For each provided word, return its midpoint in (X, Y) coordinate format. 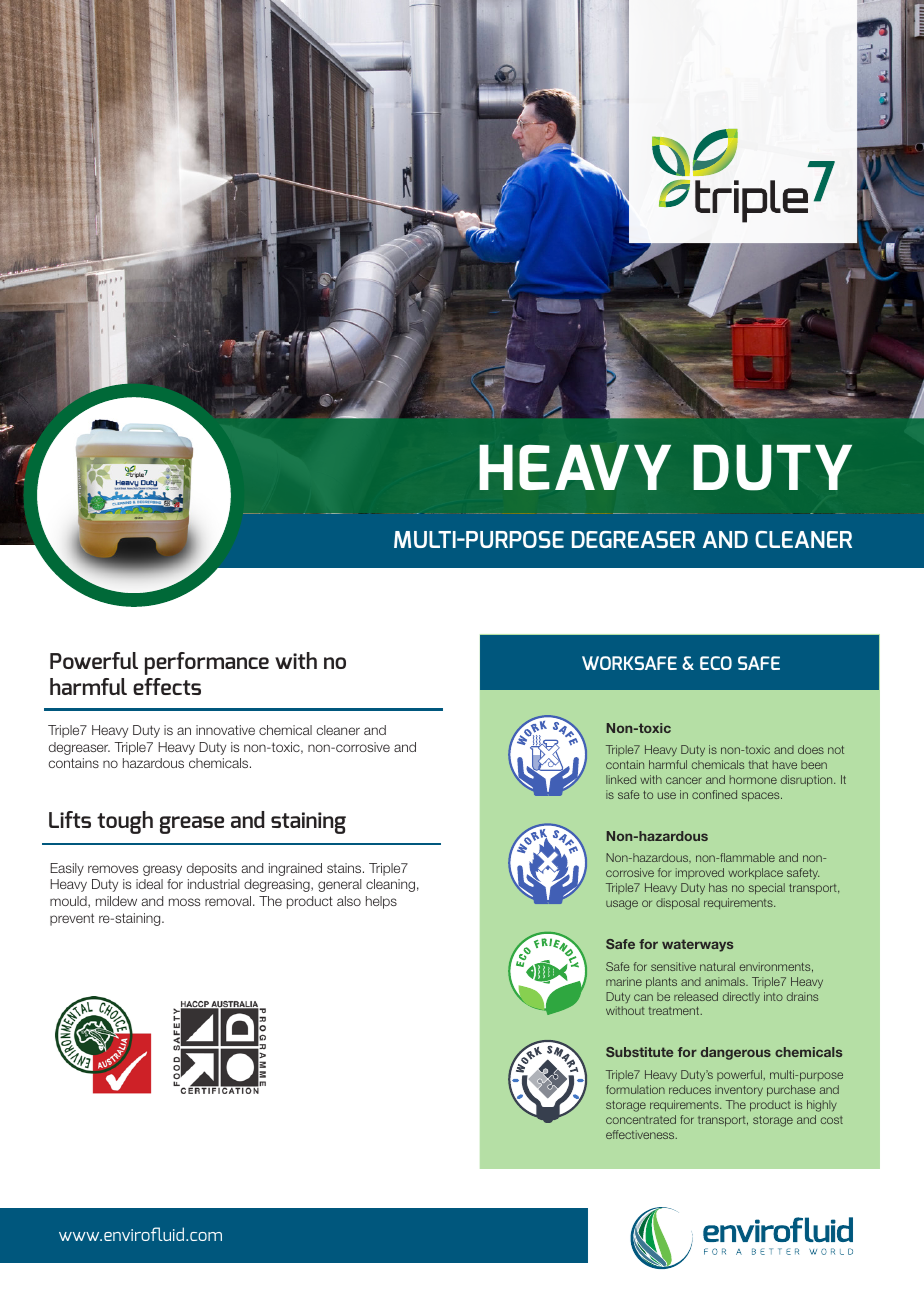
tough (125, 822)
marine (624, 981)
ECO (716, 663)
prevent (72, 919)
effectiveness (641, 1134)
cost (832, 1120)
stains (345, 868)
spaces (762, 796)
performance (207, 663)
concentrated (641, 1119)
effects (167, 686)
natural (717, 966)
